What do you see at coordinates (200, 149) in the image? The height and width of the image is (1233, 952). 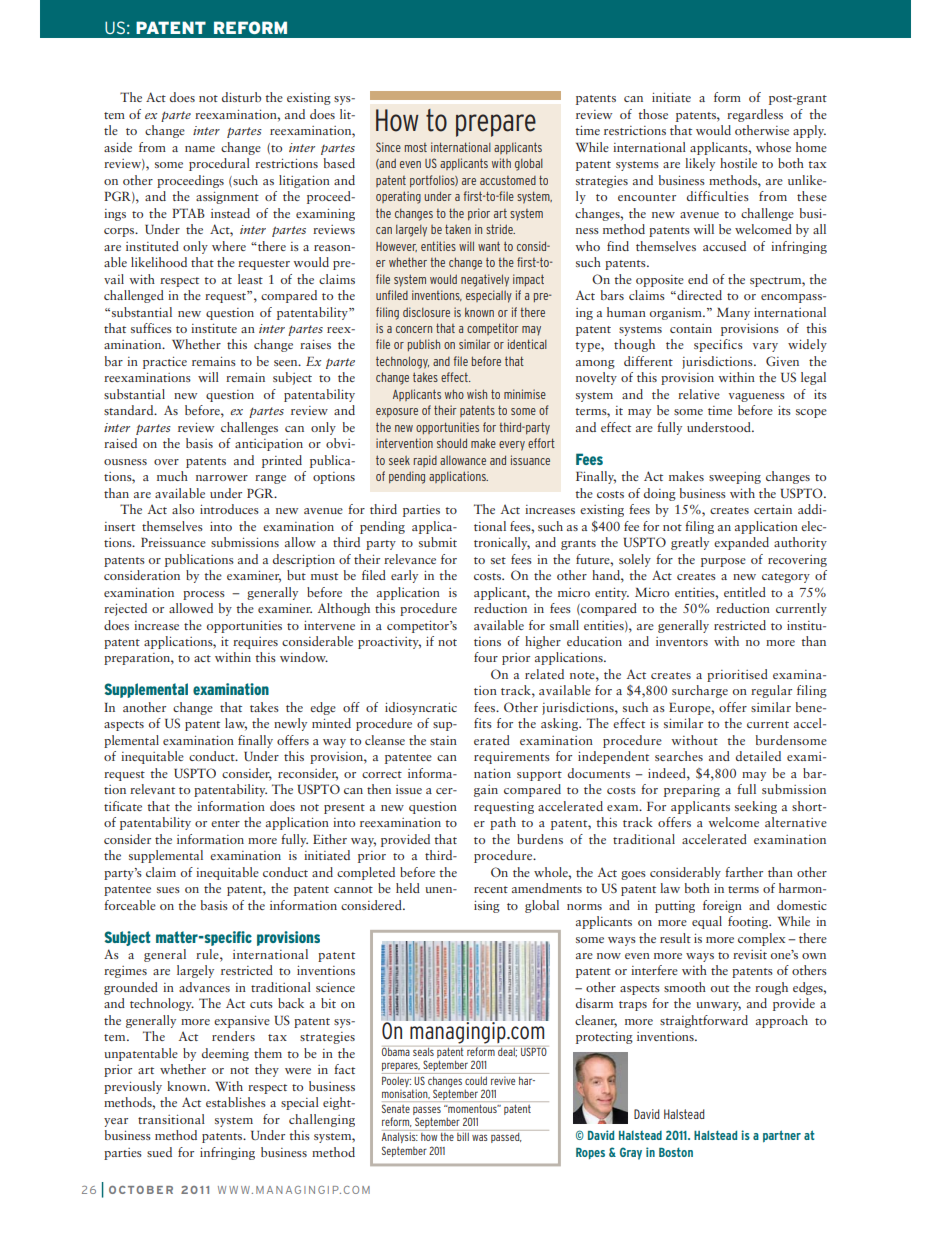 I see `name` at bounding box center [200, 149].
